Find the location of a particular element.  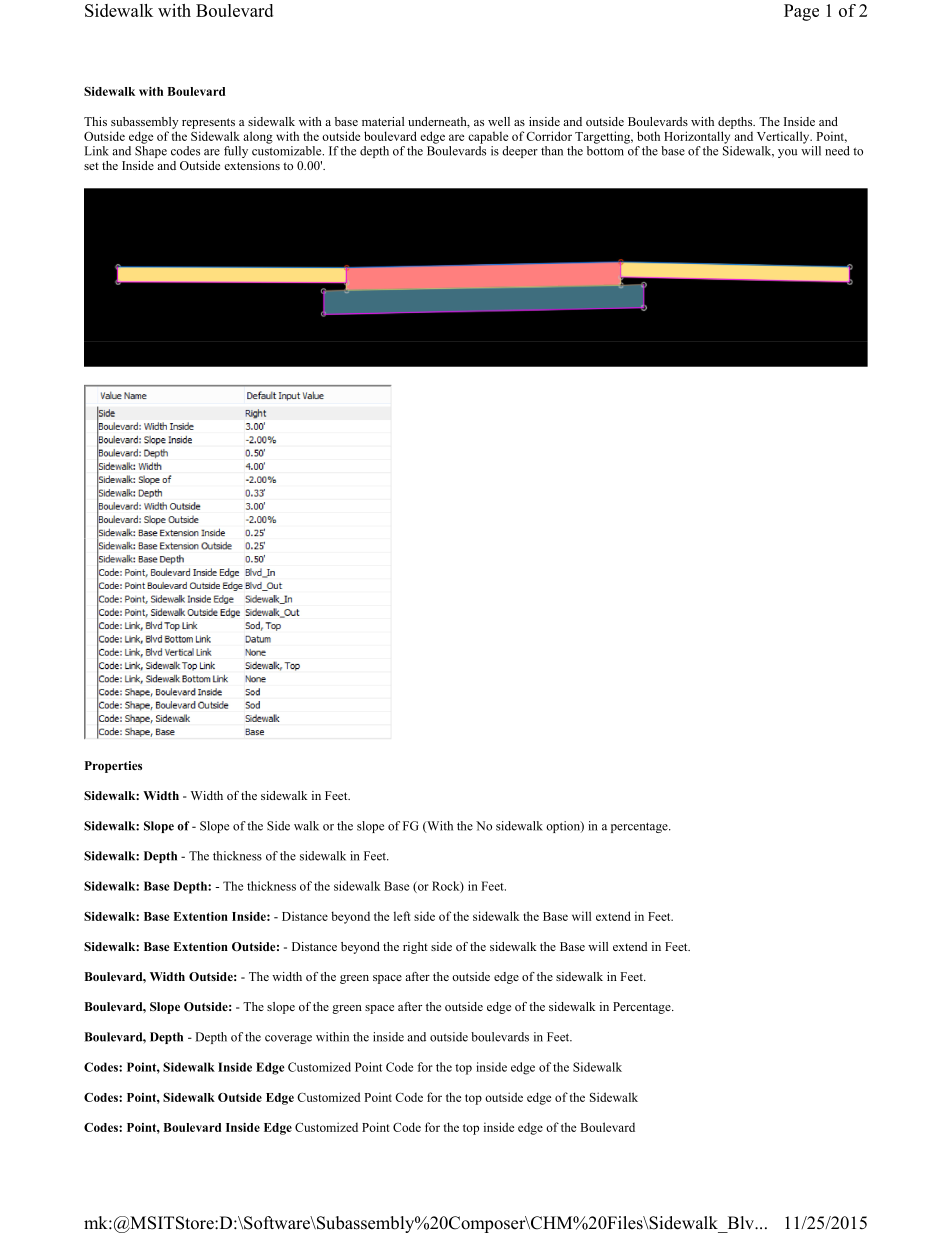

right is located at coordinates (415, 948).
